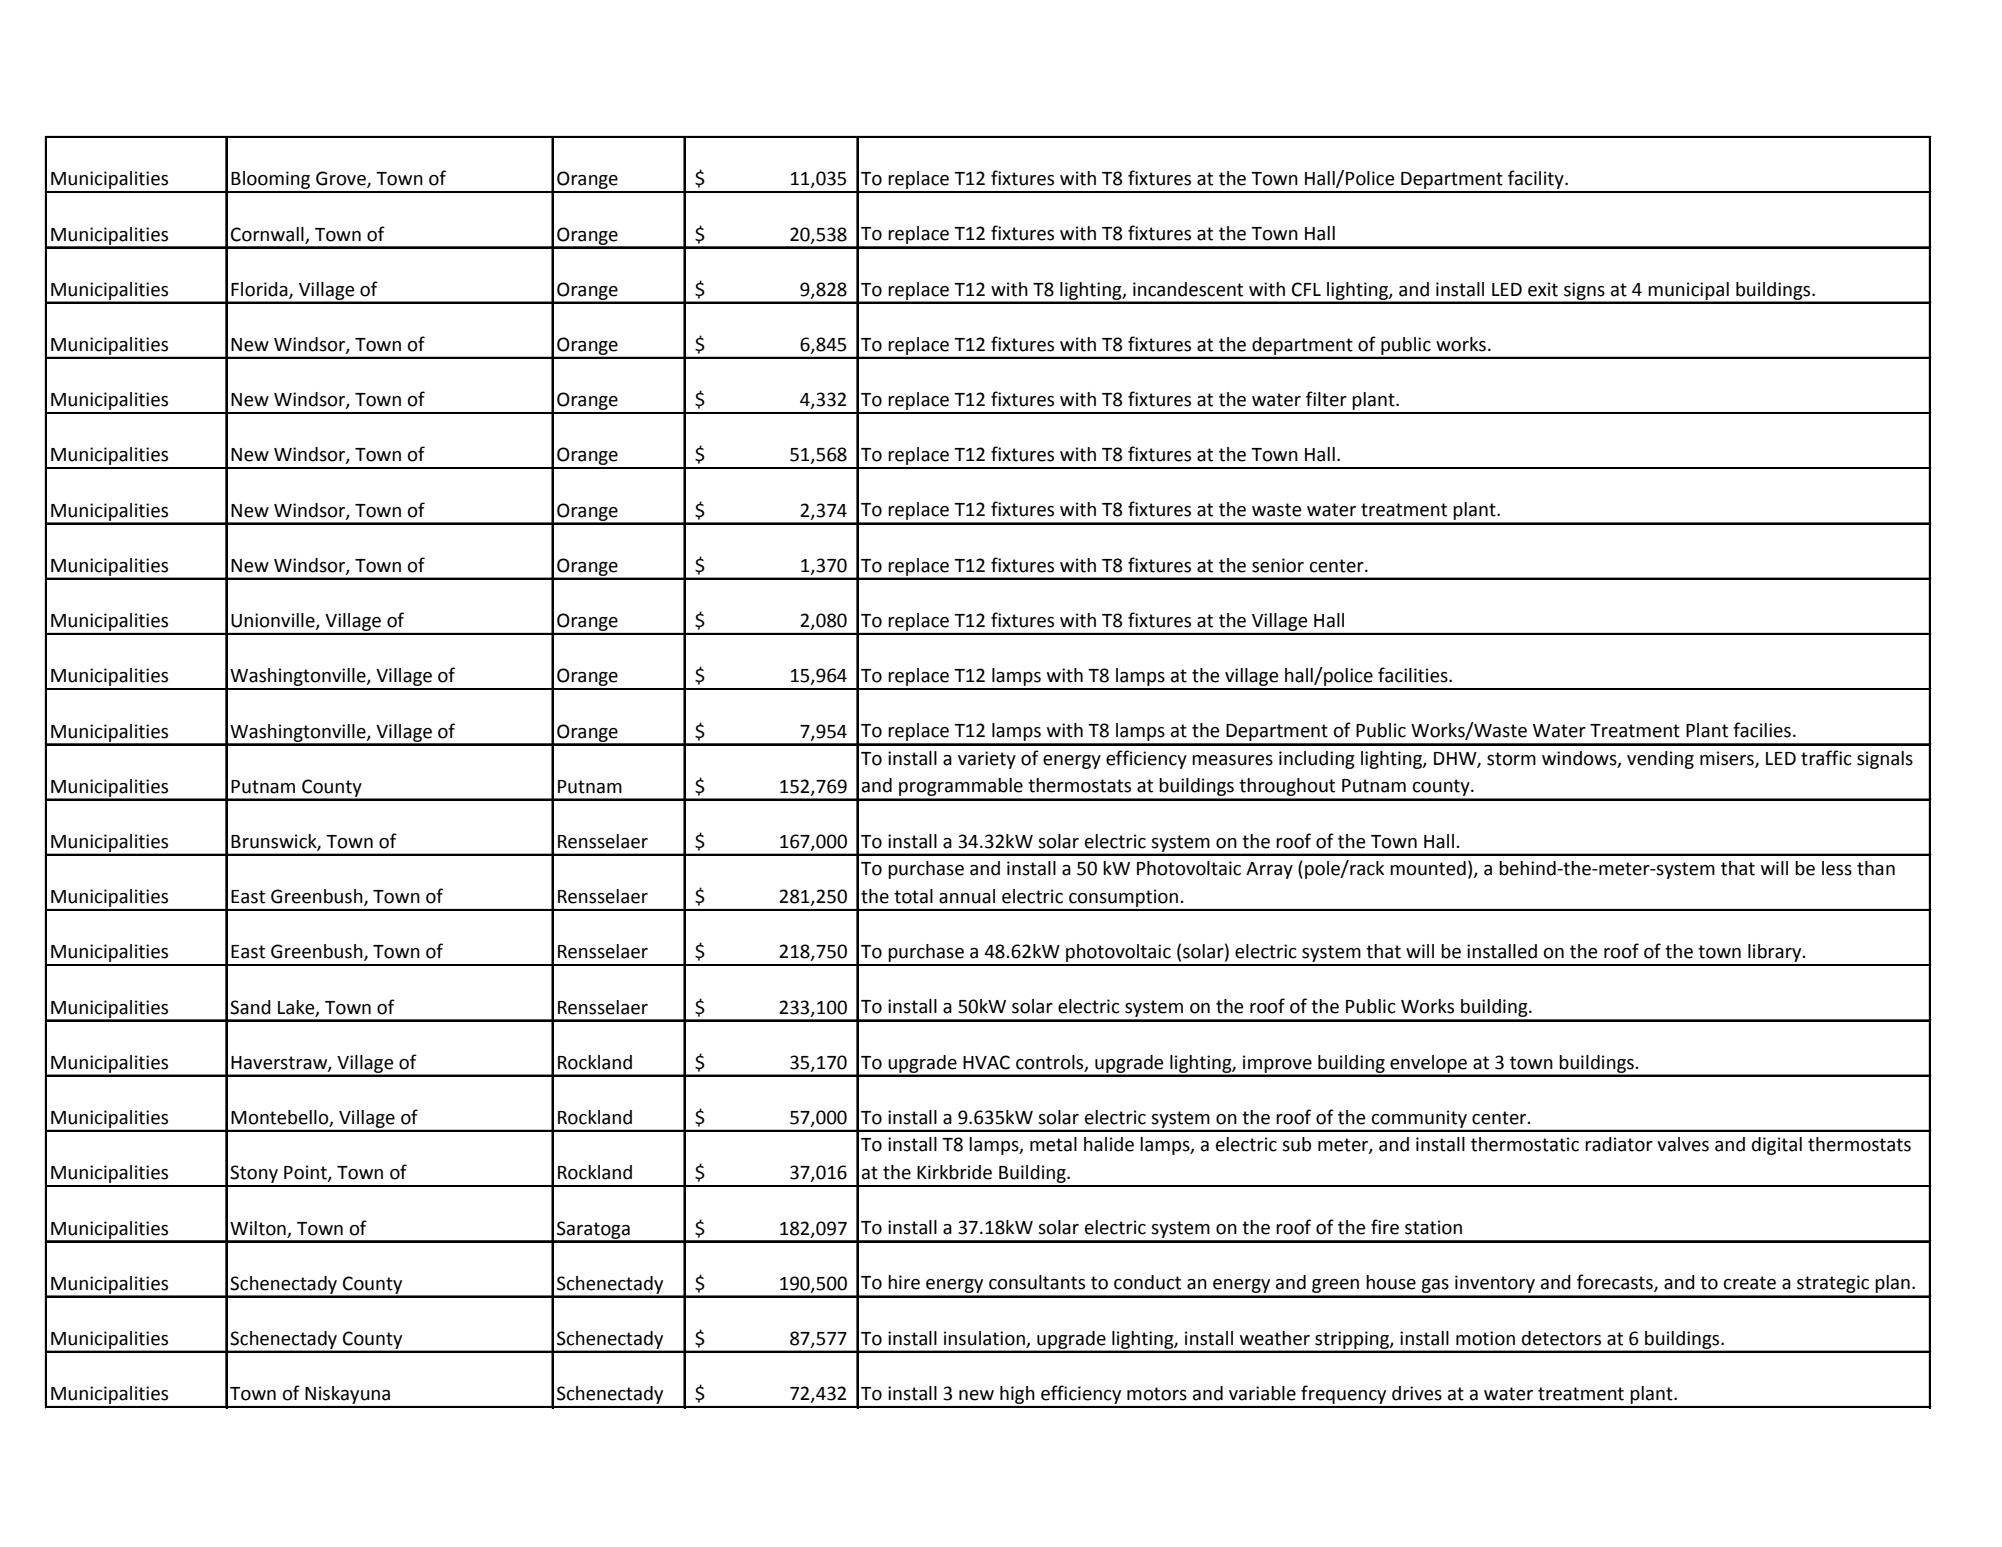 The width and height of the image is (2002, 1547). What do you see at coordinates (260, 290) in the image?
I see `Florida` at bounding box center [260, 290].
